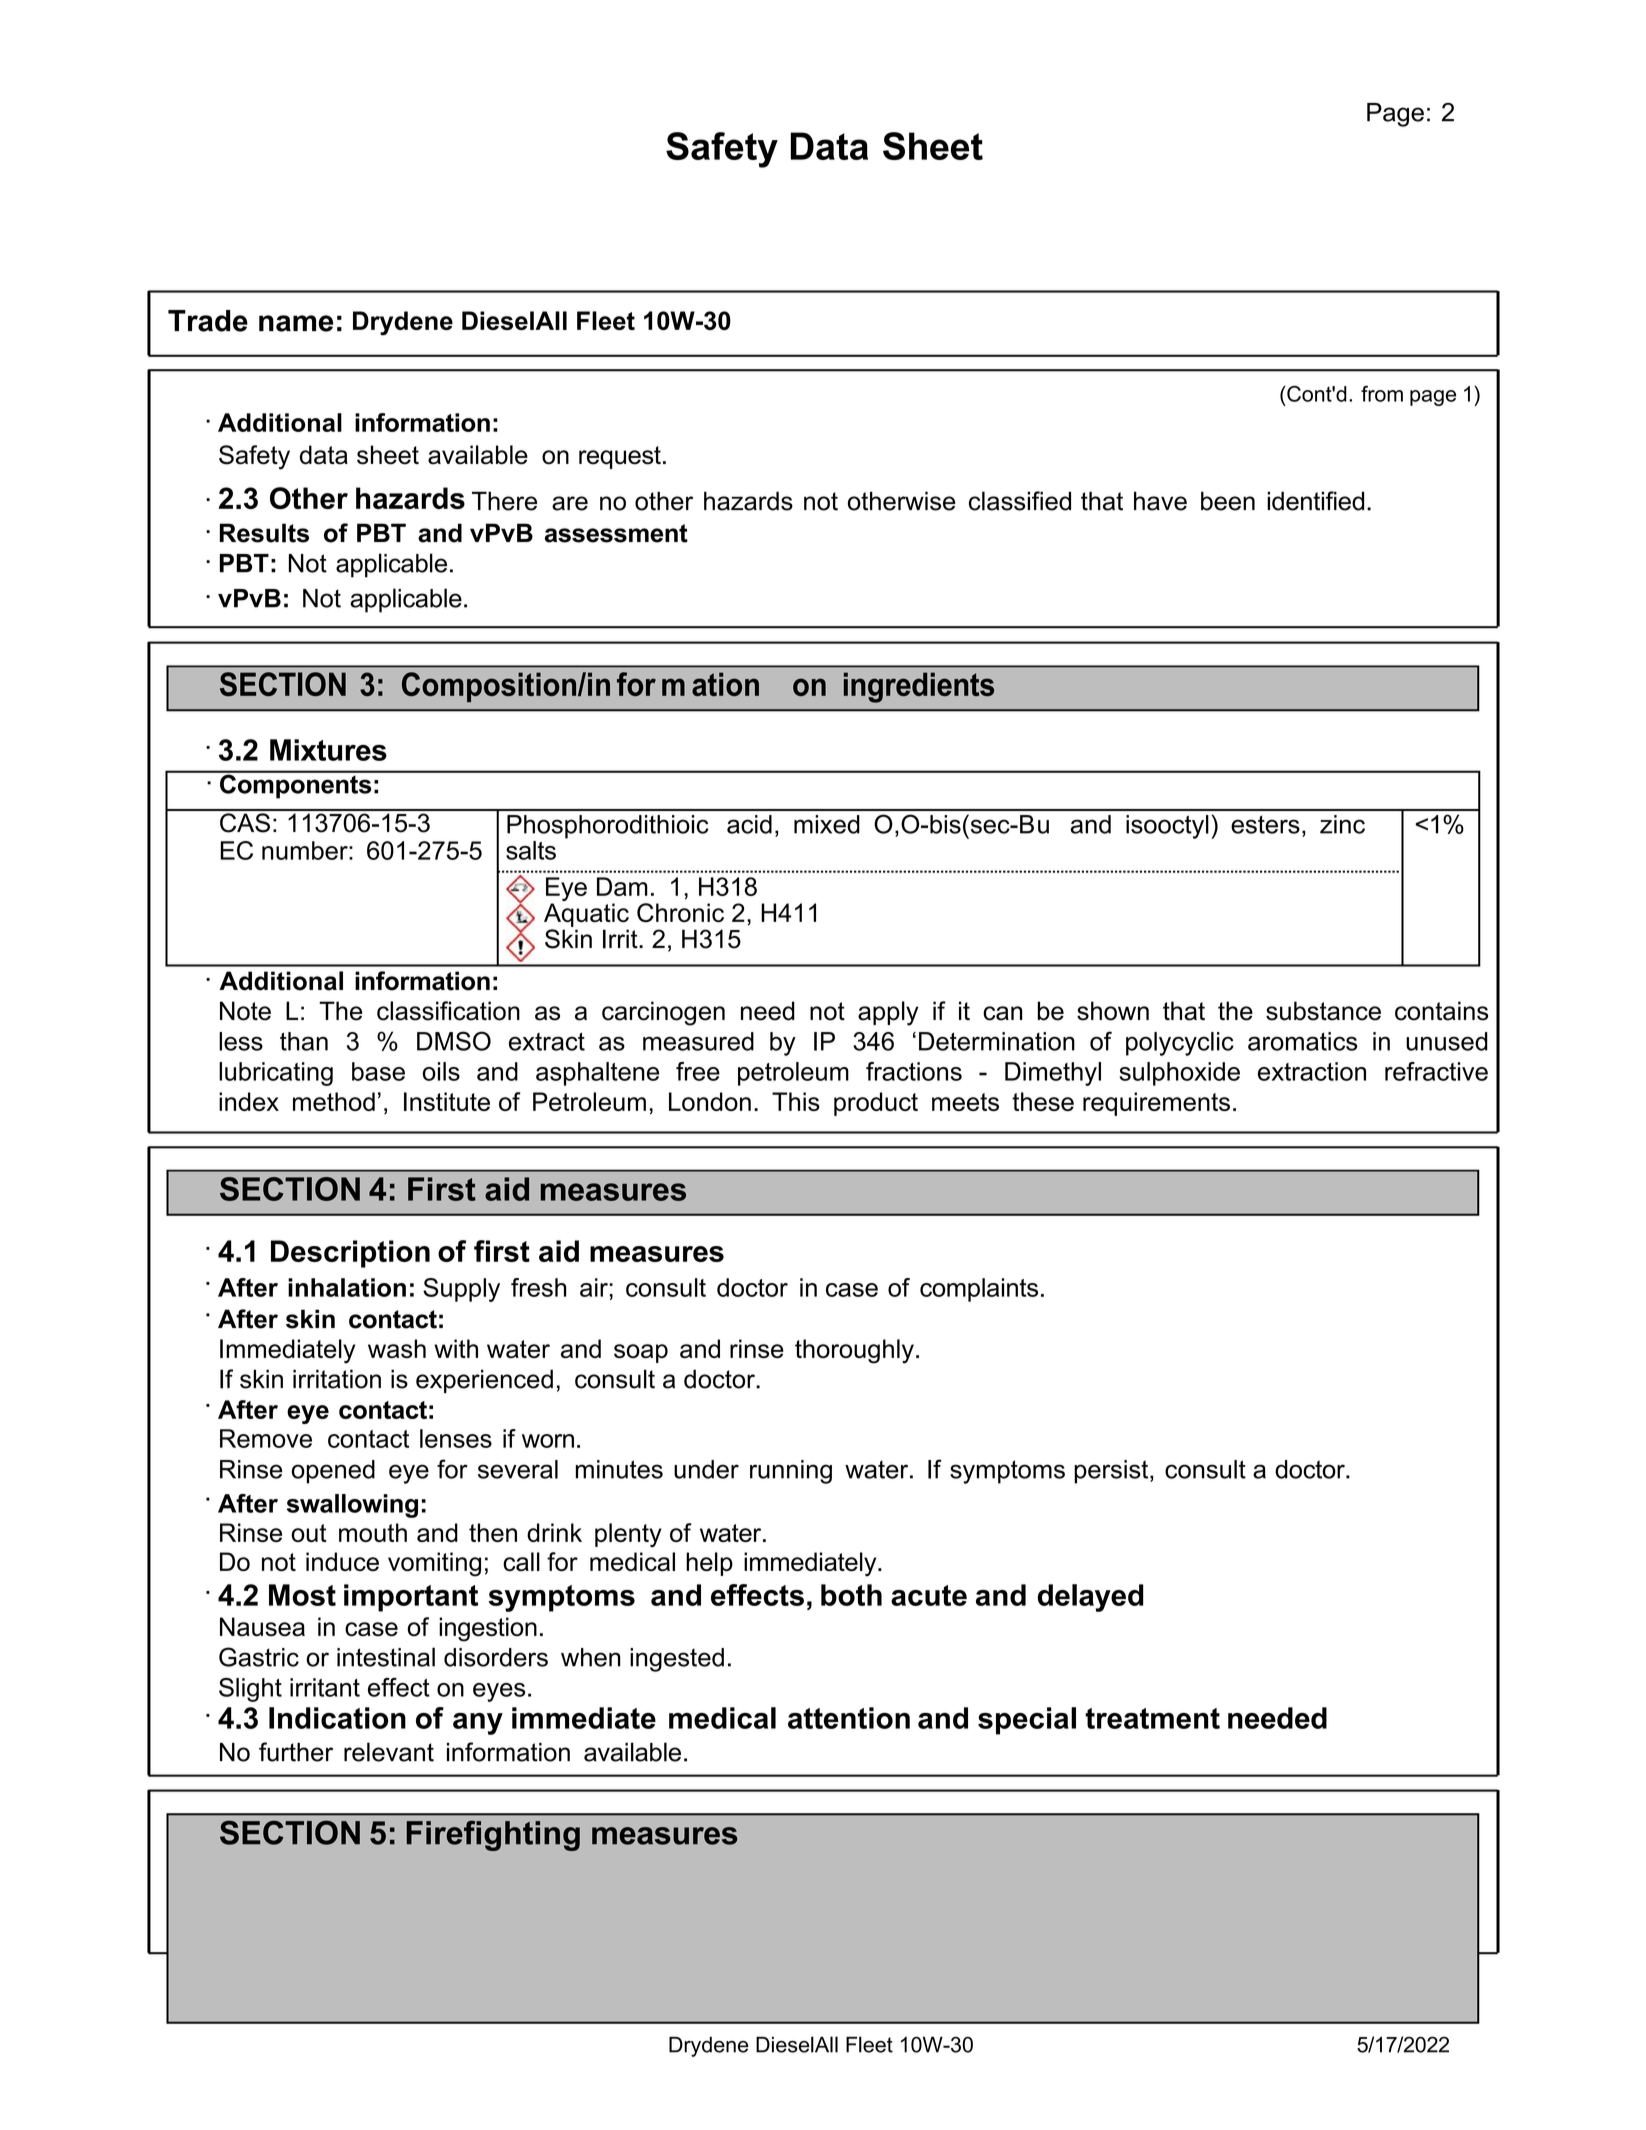  What do you see at coordinates (1152, 1718) in the screenshot?
I see `treatment` at bounding box center [1152, 1718].
